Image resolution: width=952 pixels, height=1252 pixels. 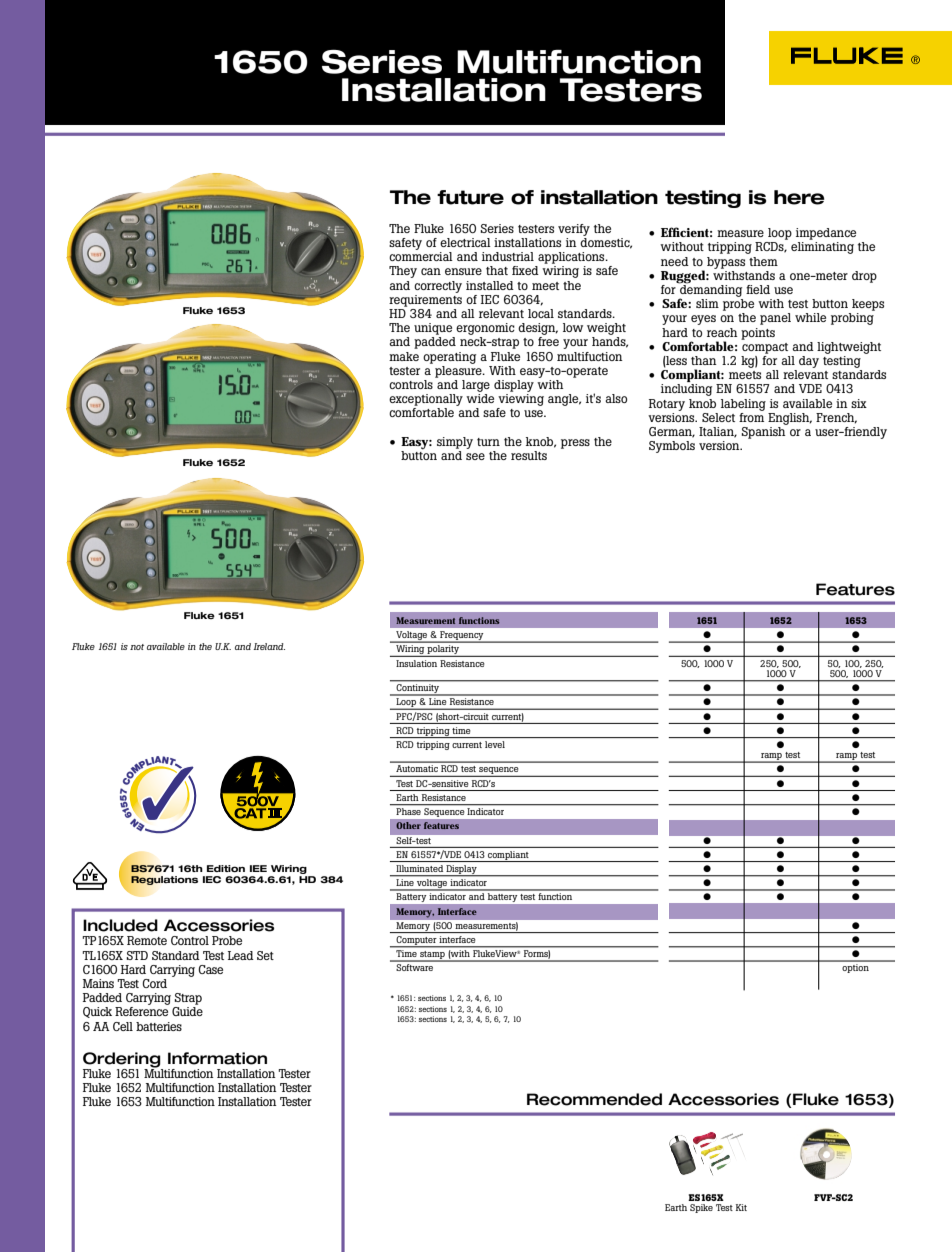 What do you see at coordinates (137, 647) in the screenshot?
I see `not` at bounding box center [137, 647].
